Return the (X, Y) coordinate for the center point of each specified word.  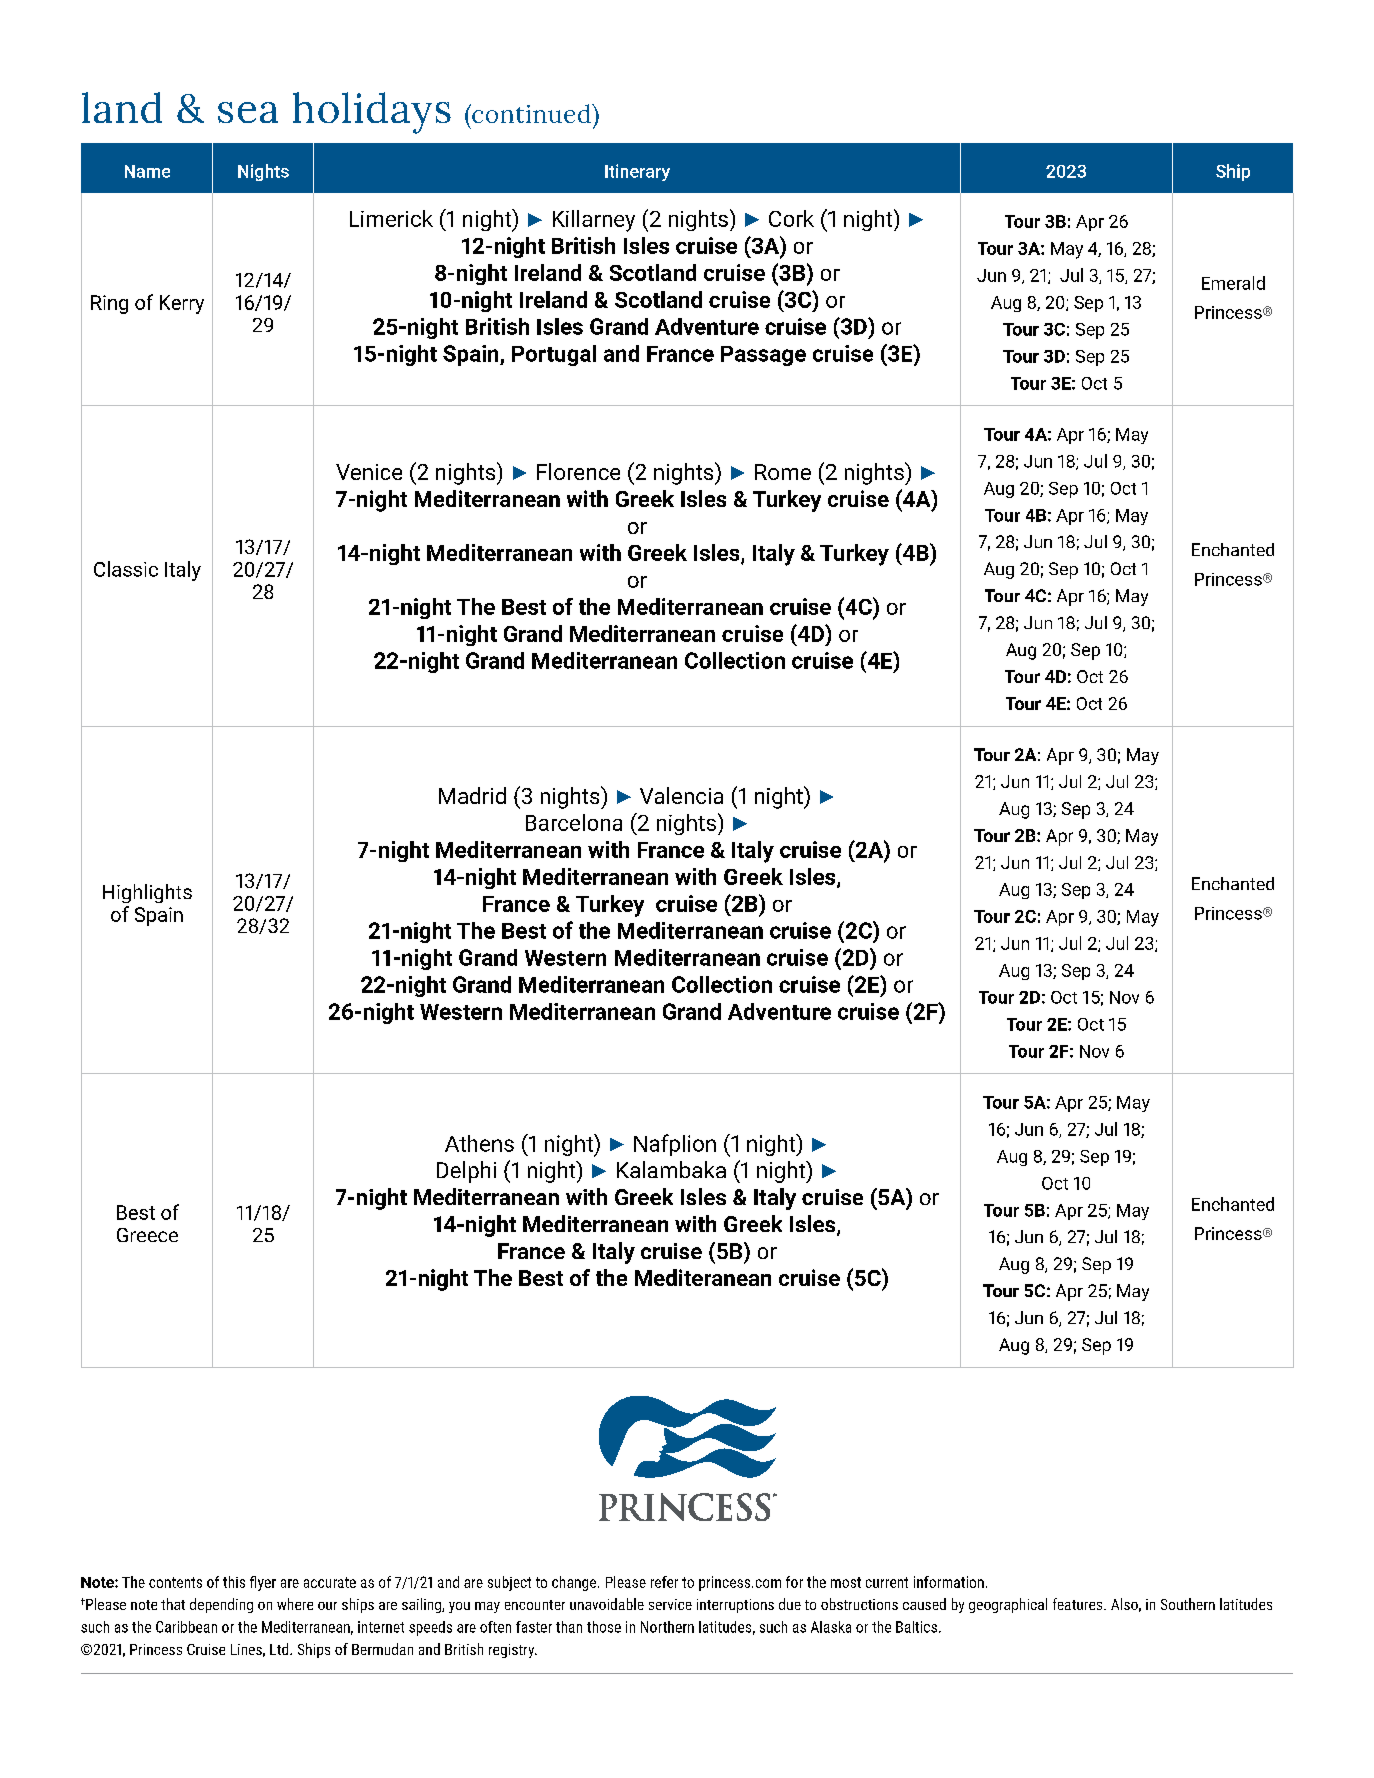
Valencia (681, 795)
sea (248, 112)
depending (221, 1605)
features (1079, 1604)
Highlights (147, 893)
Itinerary (637, 172)
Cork (791, 218)
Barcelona (574, 822)
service (670, 1604)
